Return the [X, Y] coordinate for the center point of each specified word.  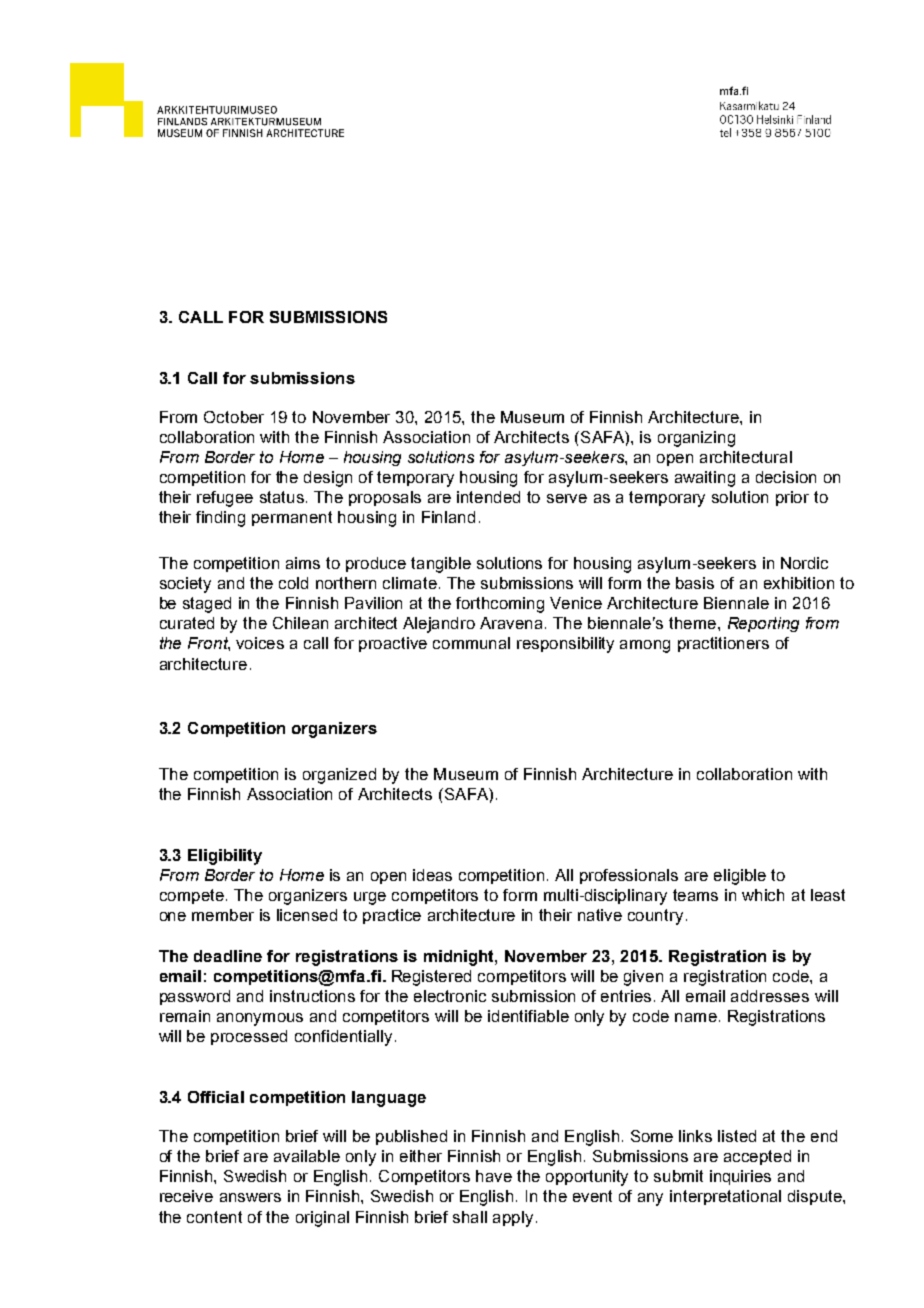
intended [488, 497]
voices [260, 643]
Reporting [763, 624]
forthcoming [500, 605]
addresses [770, 996]
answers [250, 1197]
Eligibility [225, 857]
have [494, 1176]
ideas [432, 875]
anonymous [260, 1019]
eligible [740, 877]
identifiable [528, 1016]
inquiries [740, 1177]
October [234, 417]
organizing [696, 439]
